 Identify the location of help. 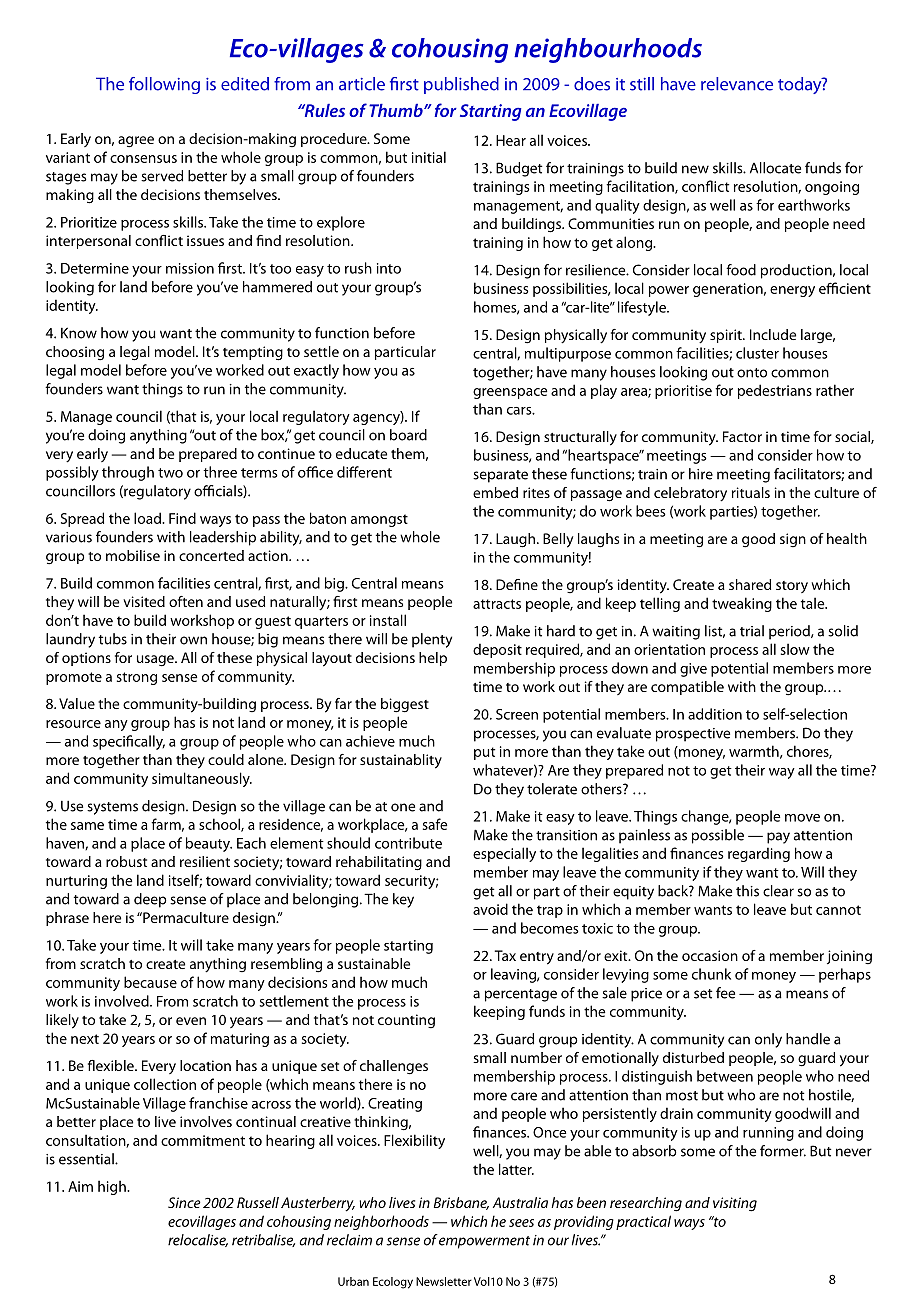
(433, 659).
